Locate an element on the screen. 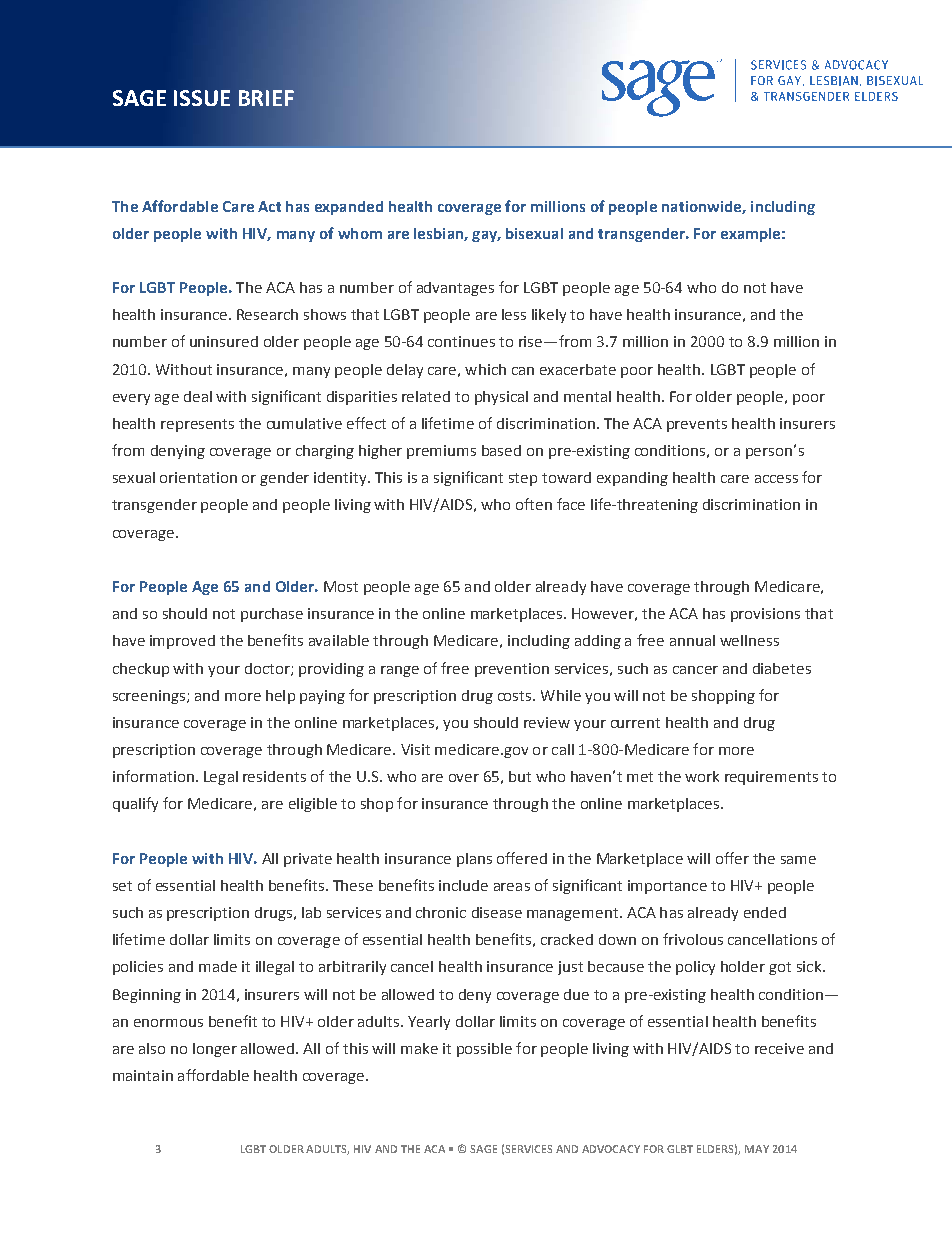  expanded is located at coordinates (349, 208).
